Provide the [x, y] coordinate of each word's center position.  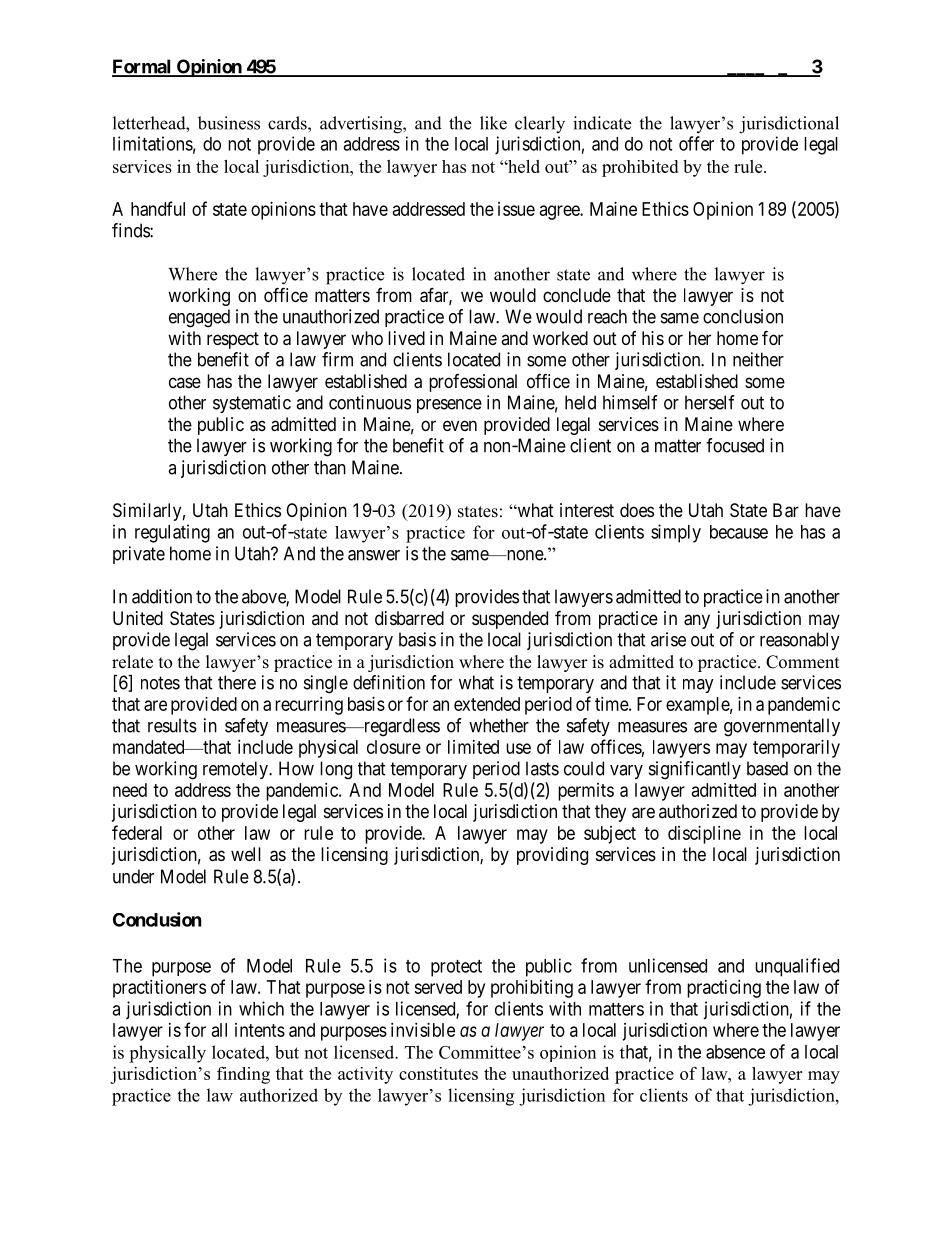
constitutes [438, 1073]
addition [162, 596]
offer [696, 143]
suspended [510, 620]
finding [243, 1075]
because [739, 532]
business [229, 123]
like [493, 123]
